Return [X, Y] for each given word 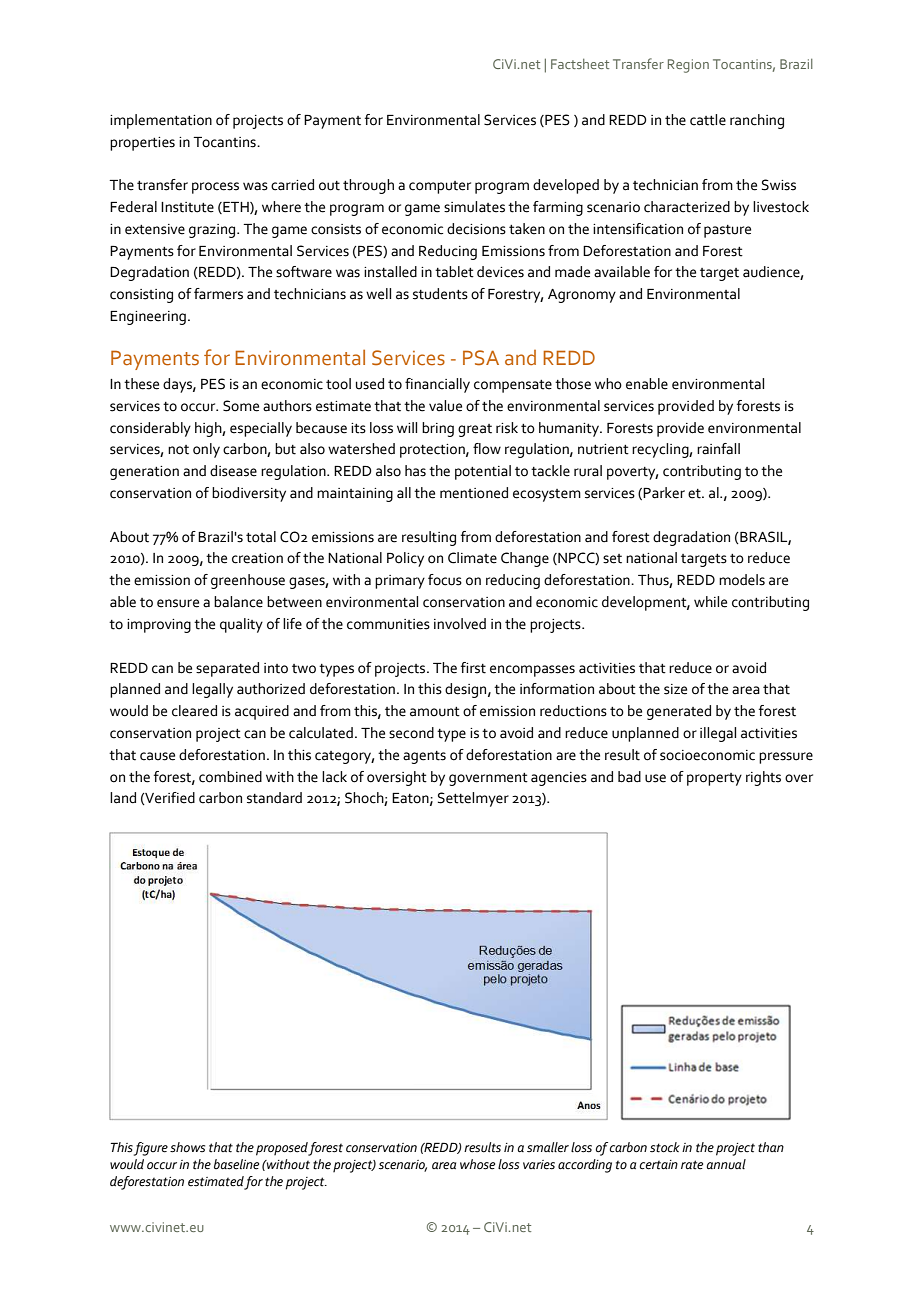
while [710, 602]
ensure [178, 603]
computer [440, 187]
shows [187, 1147]
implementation [161, 121]
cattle [708, 120]
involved [460, 624]
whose [477, 1164]
